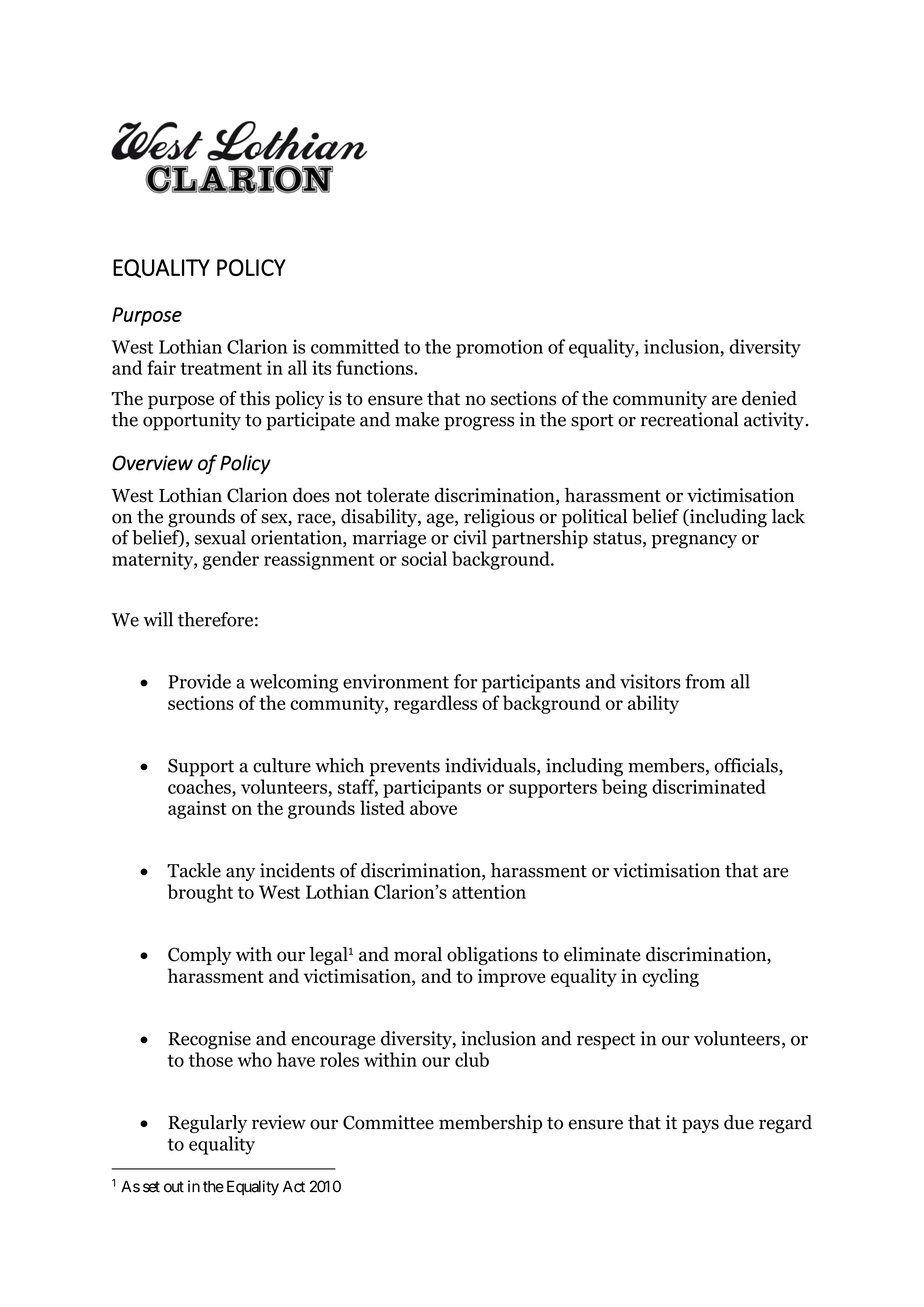  I want to click on Regularly, so click(207, 1124).
